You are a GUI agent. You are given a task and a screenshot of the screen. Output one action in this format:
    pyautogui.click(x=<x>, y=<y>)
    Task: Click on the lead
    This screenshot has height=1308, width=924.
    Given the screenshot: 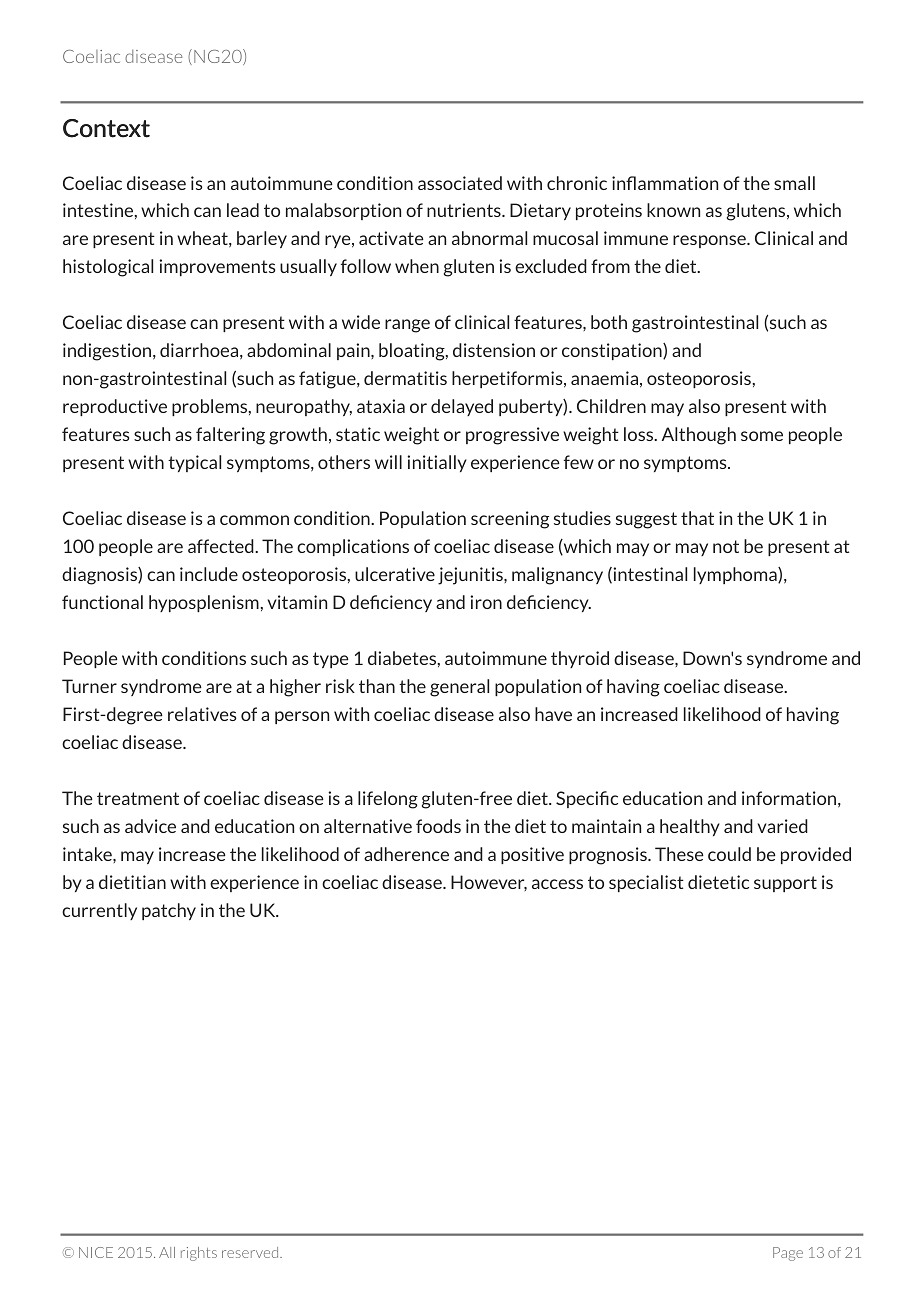 What is the action you would take?
    pyautogui.click(x=243, y=210)
